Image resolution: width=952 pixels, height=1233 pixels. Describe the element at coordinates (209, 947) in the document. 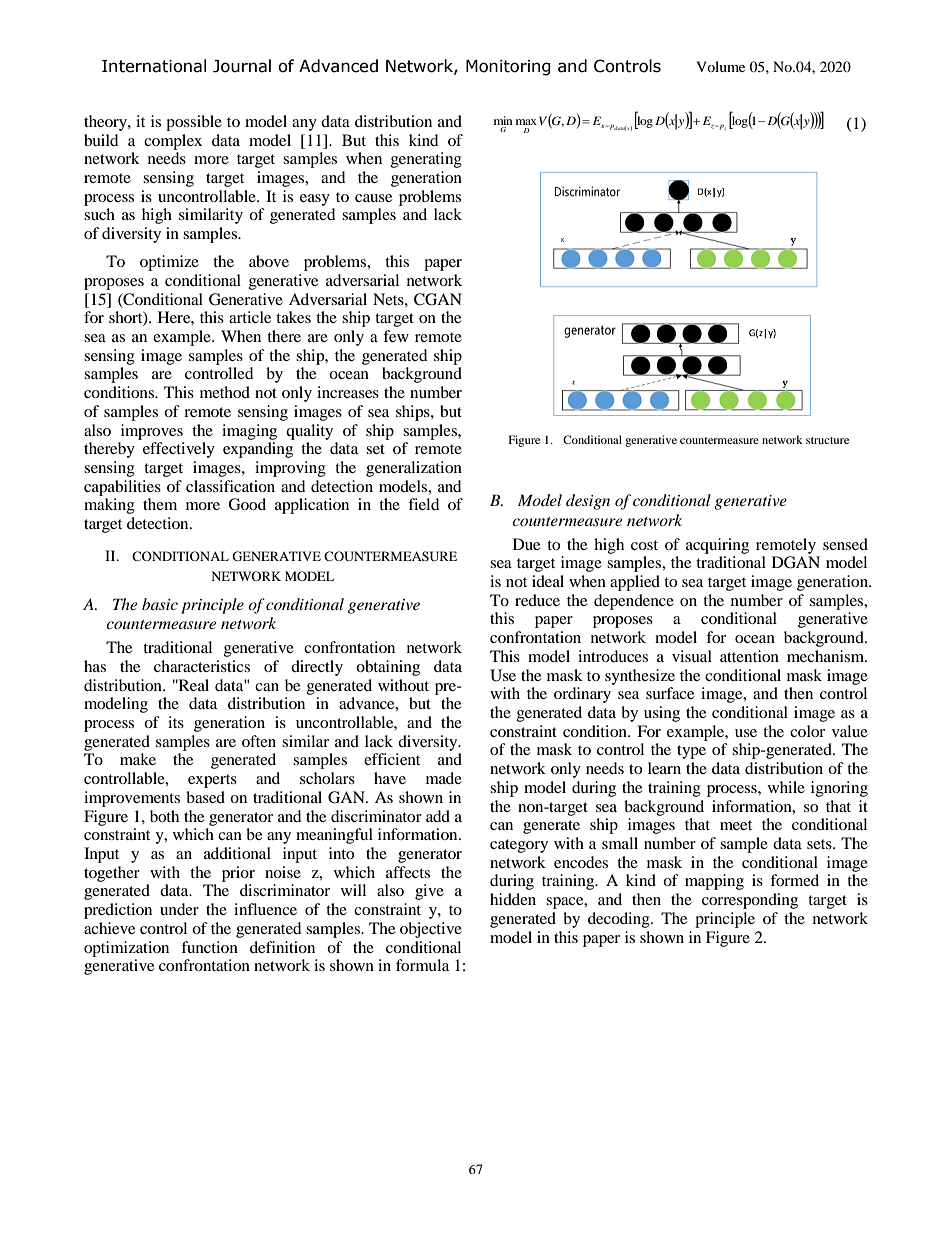

I see `function` at that location.
